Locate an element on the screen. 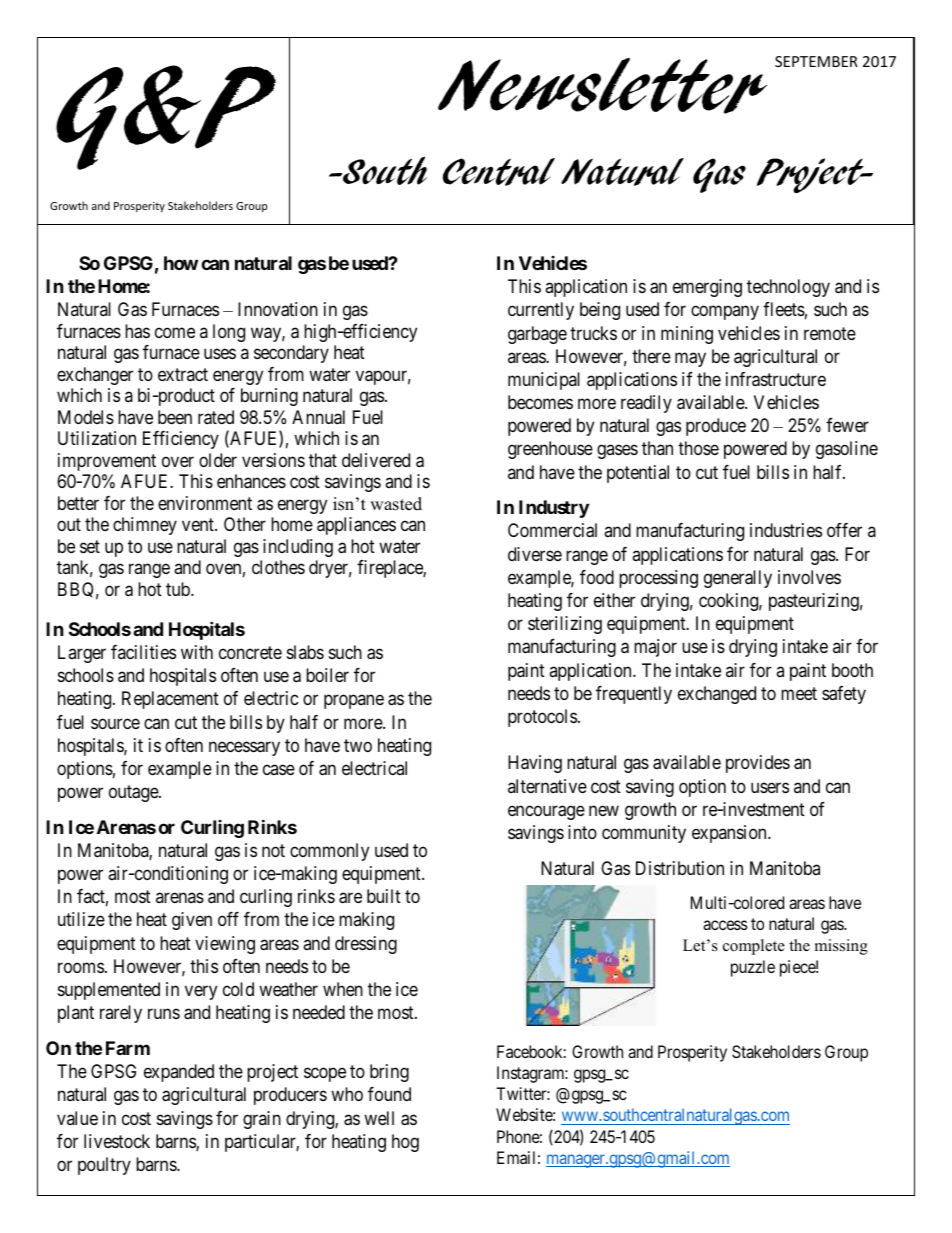  built is located at coordinates (384, 896).
